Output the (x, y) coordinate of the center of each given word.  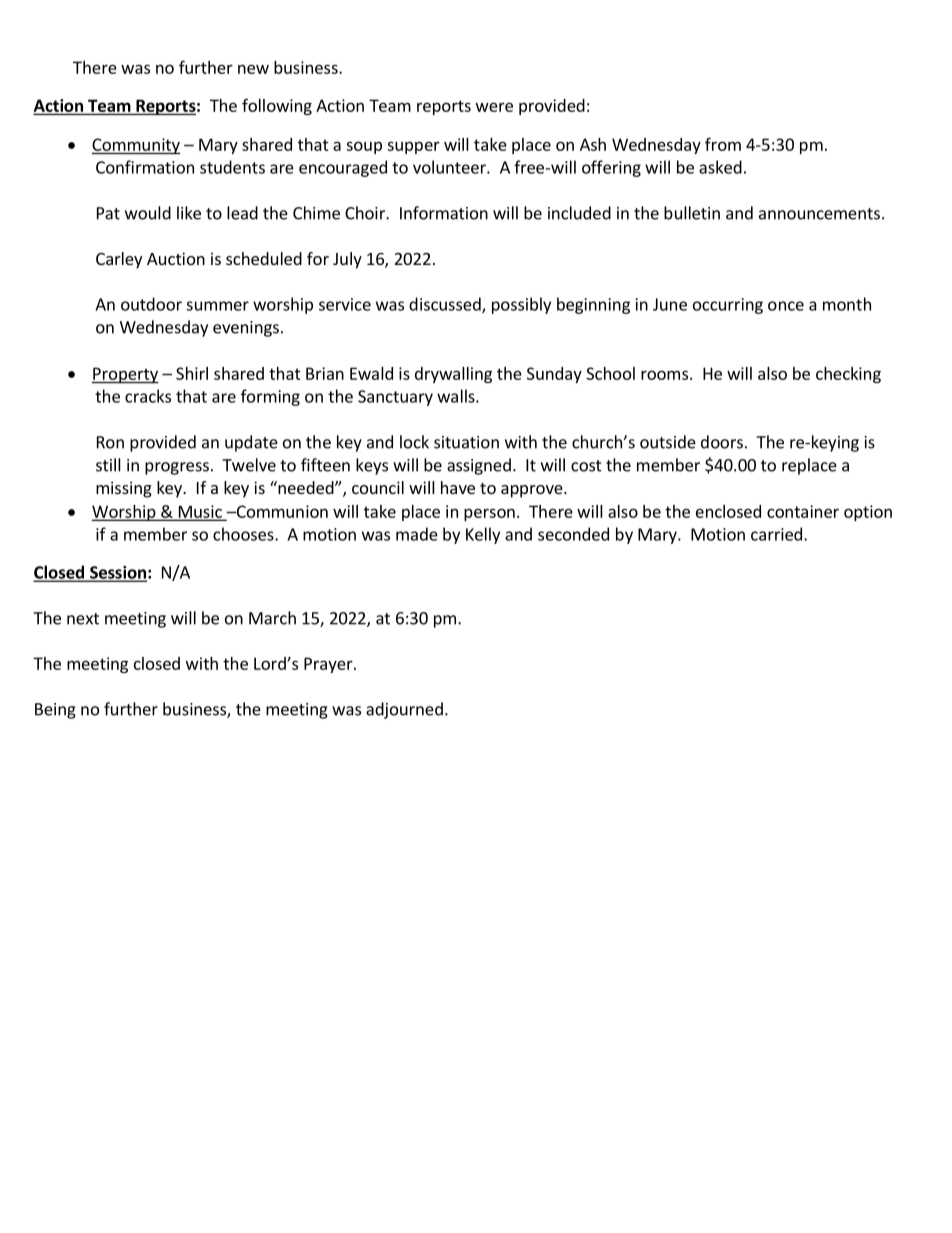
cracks (148, 396)
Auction (176, 258)
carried (776, 534)
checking (848, 375)
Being (55, 711)
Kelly (483, 535)
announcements (819, 214)
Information (444, 213)
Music (200, 512)
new (253, 69)
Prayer (329, 665)
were (494, 107)
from (723, 144)
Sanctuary (395, 398)
